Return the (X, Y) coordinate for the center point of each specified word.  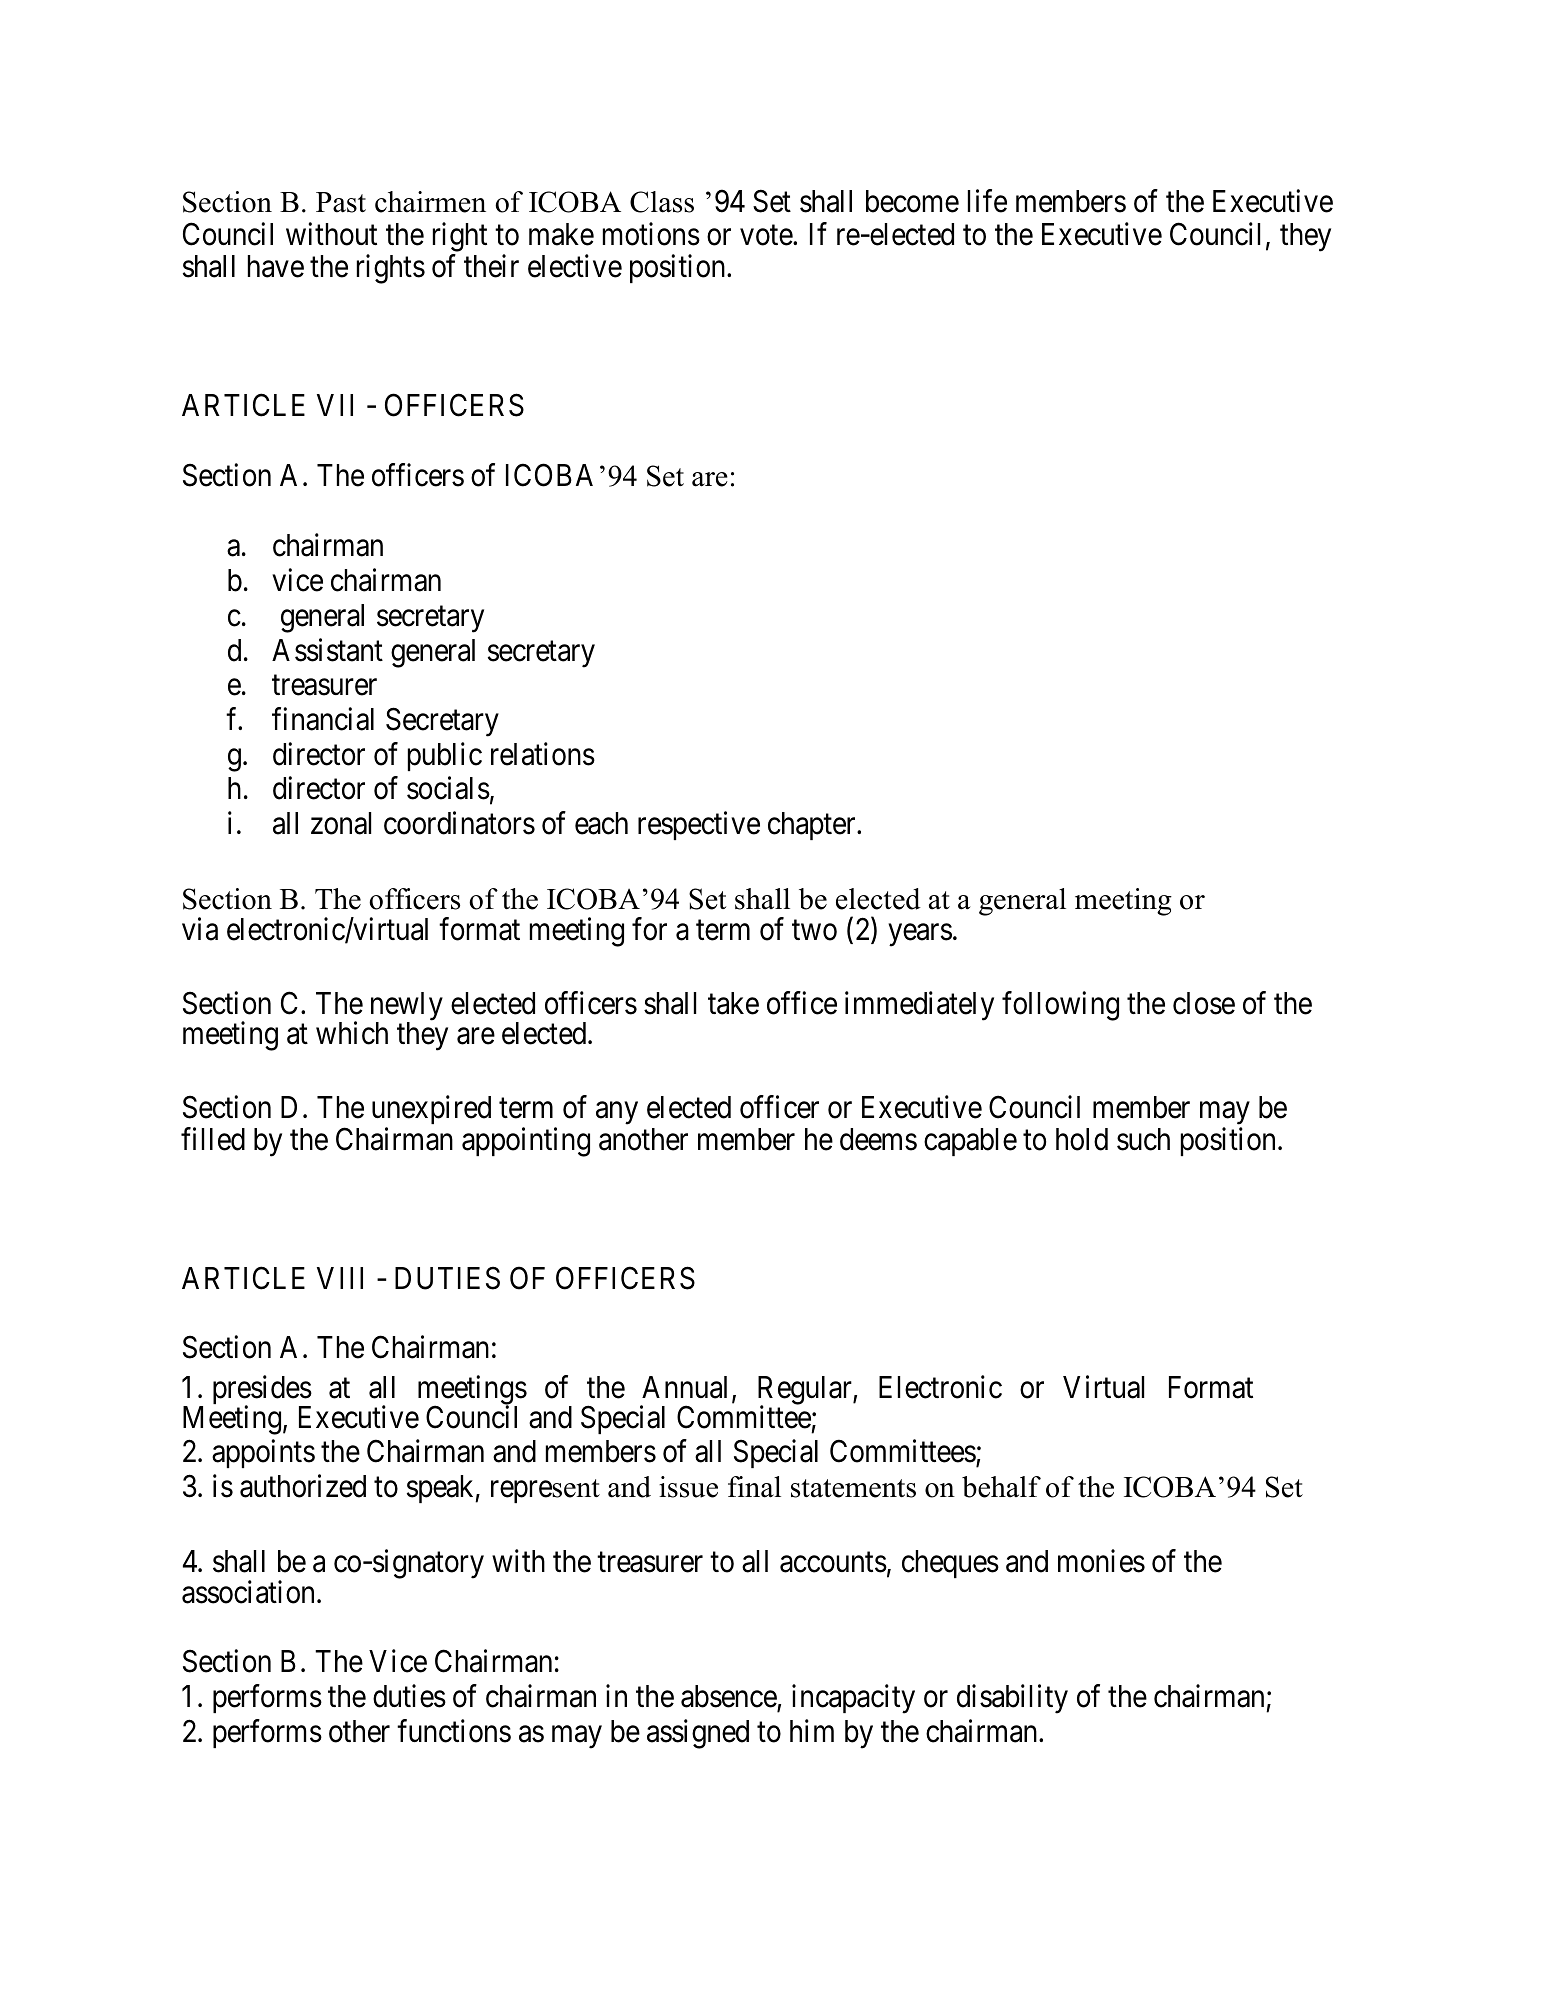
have (276, 266)
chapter (813, 826)
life (987, 201)
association (248, 1592)
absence (729, 1696)
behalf (1001, 1487)
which (352, 1033)
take (733, 1003)
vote (767, 235)
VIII (340, 1278)
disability (1012, 1699)
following (1060, 1006)
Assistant (327, 650)
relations (543, 754)
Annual (687, 1388)
